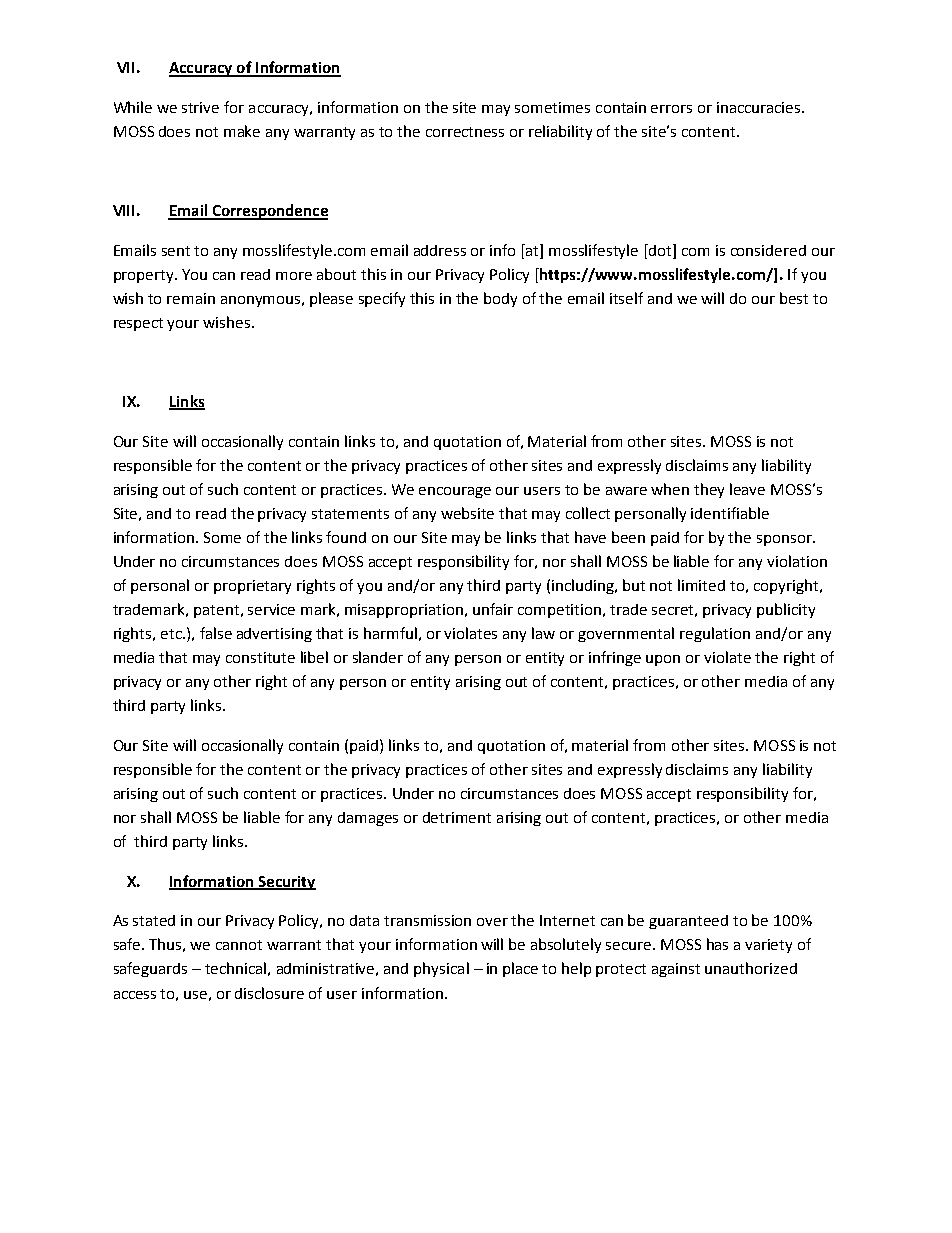  Describe the element at coordinates (465, 132) in the screenshot. I see `correctness` at that location.
